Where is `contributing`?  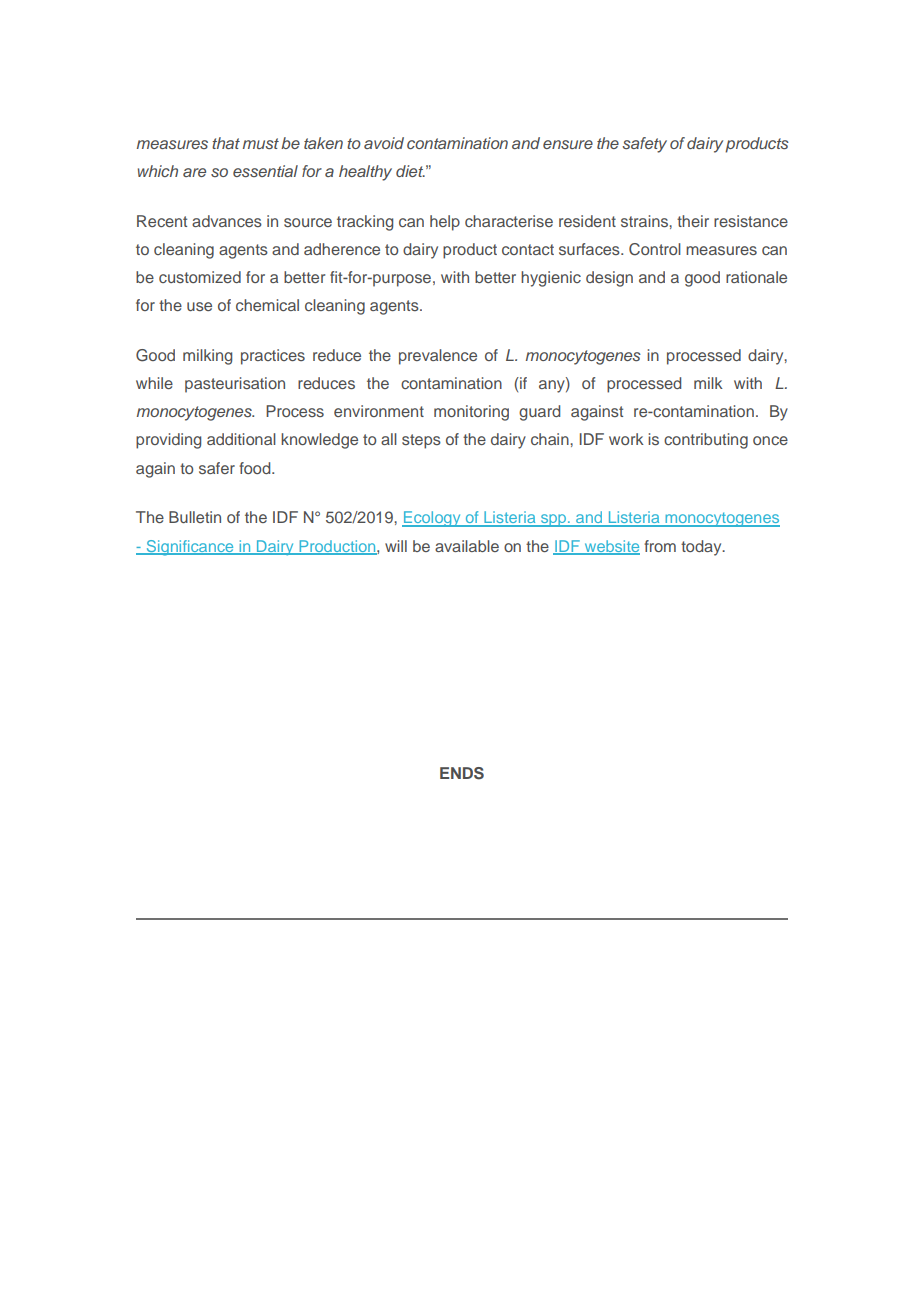 contributing is located at coordinates (706, 441).
